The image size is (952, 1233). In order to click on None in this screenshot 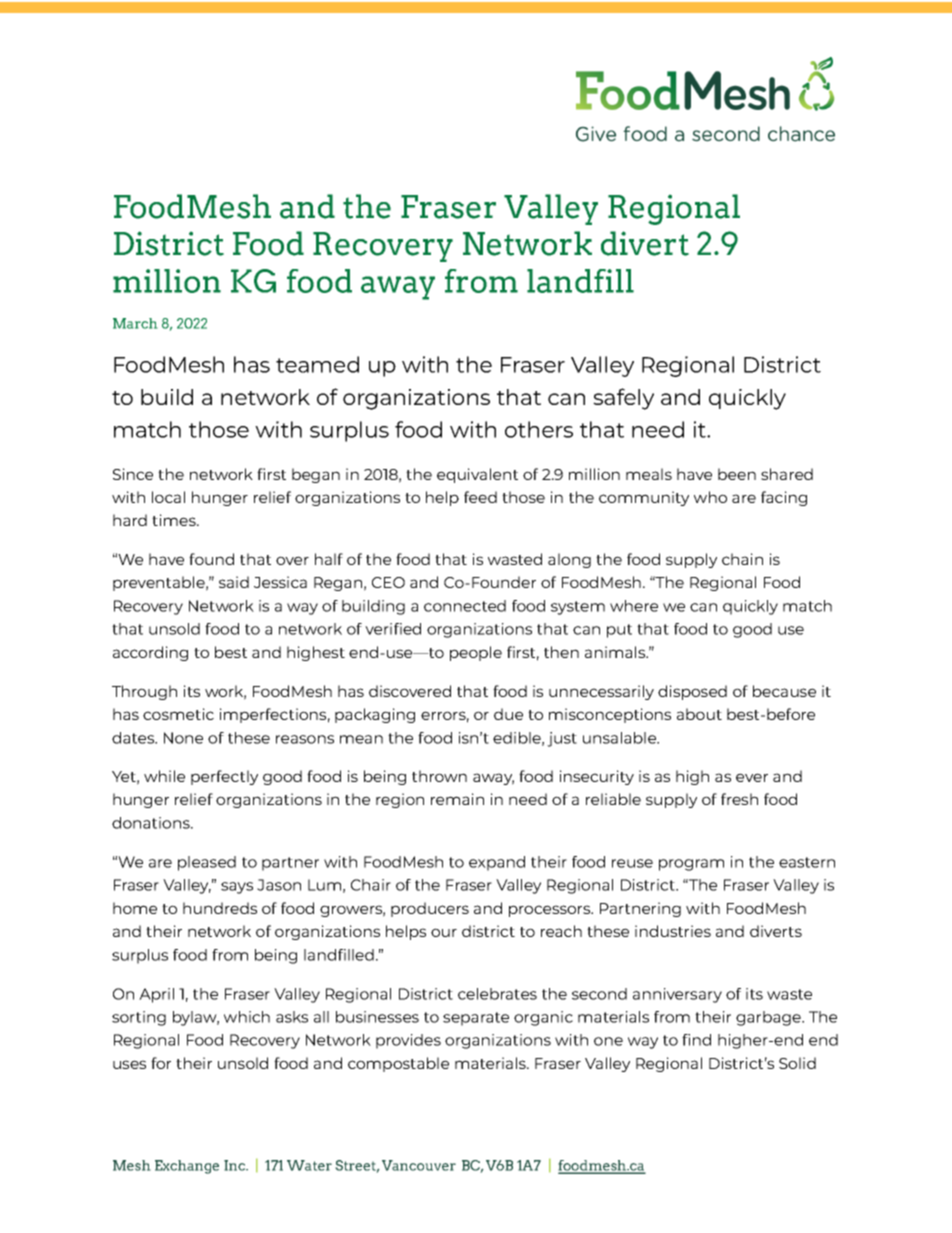, I will do `click(183, 738)`.
